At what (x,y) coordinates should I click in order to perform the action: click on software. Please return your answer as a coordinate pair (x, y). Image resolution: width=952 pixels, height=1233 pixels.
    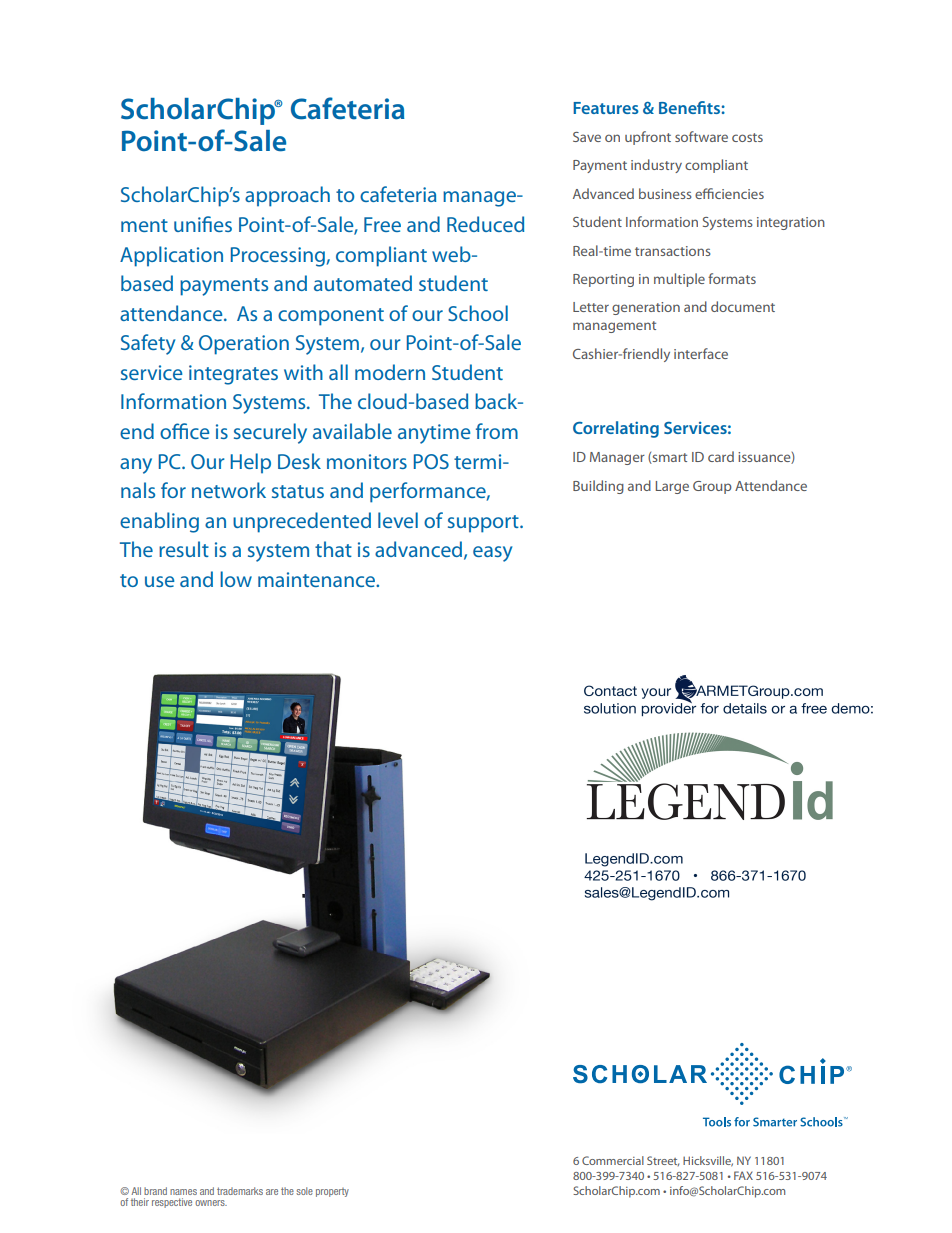
    Looking at the image, I should click on (701, 136).
